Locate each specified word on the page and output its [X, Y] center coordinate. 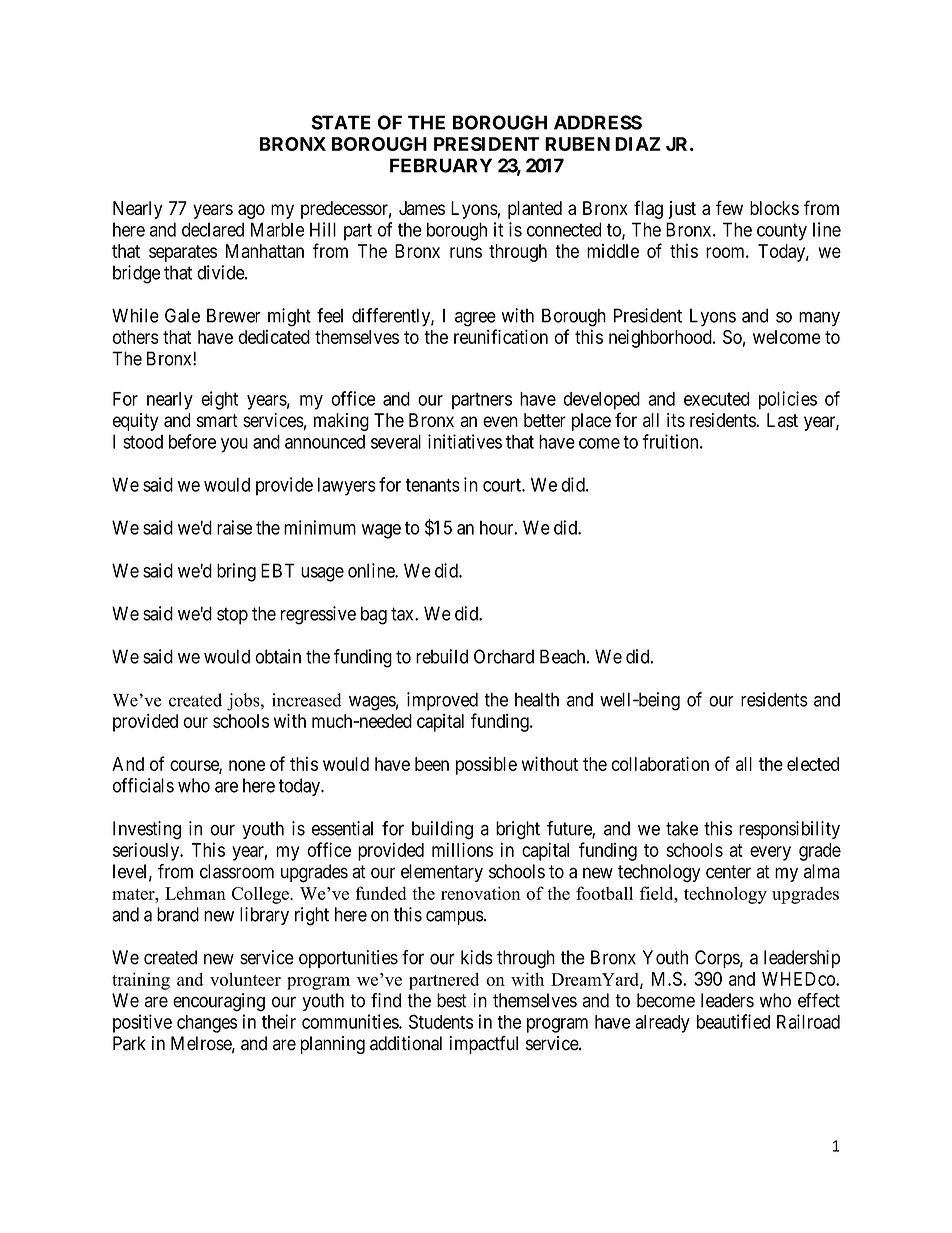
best [452, 1000]
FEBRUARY [441, 165]
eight [219, 400]
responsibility [789, 830]
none [247, 765]
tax [403, 614]
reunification [501, 336]
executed [716, 399]
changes [207, 1024]
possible [486, 766]
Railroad [808, 1021]
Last [782, 420]
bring [236, 572]
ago [251, 211]
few [729, 207]
